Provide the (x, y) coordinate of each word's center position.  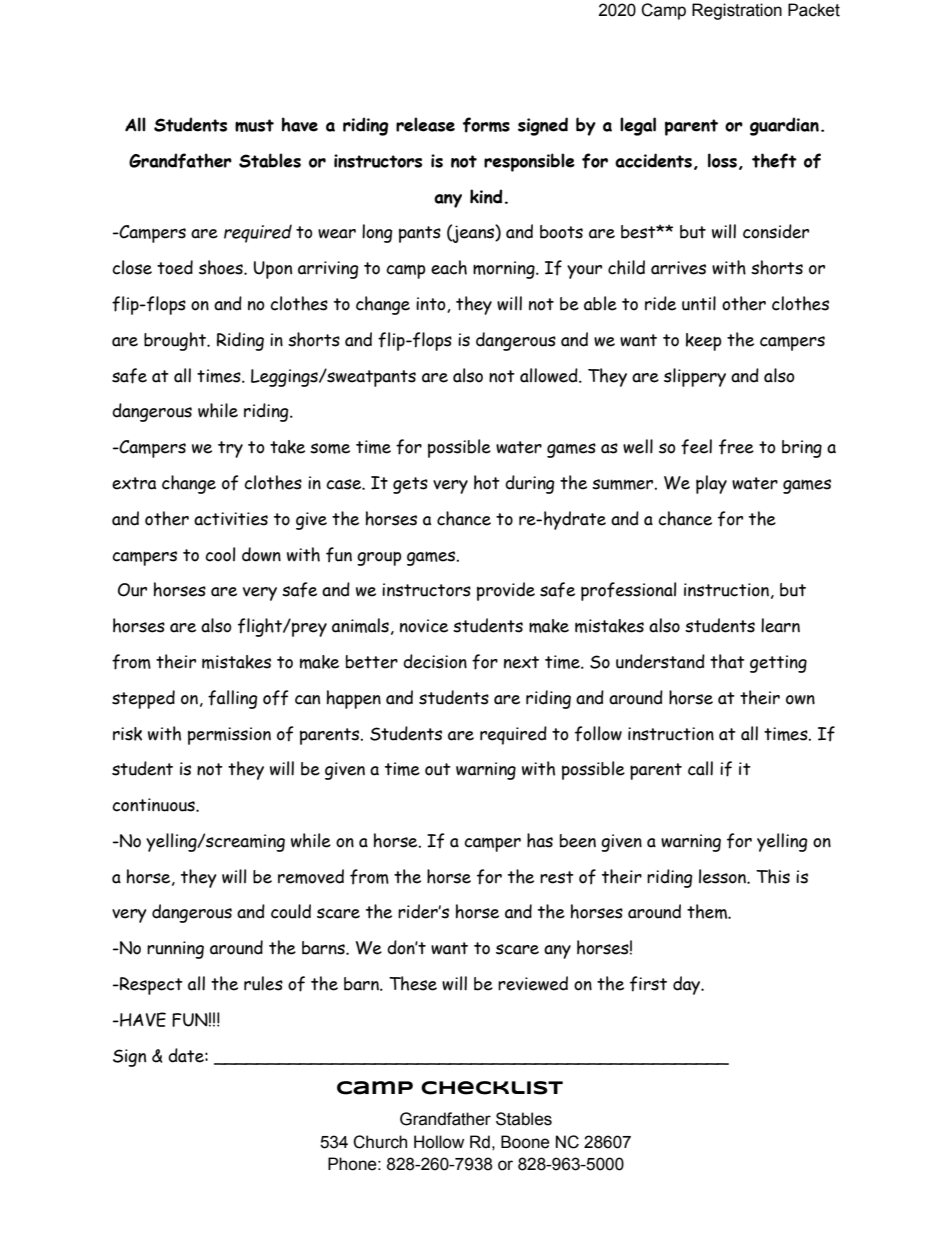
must (254, 125)
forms (486, 125)
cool (220, 554)
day (688, 985)
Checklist (492, 1088)
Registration (737, 11)
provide (506, 591)
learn (780, 625)
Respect (150, 986)
